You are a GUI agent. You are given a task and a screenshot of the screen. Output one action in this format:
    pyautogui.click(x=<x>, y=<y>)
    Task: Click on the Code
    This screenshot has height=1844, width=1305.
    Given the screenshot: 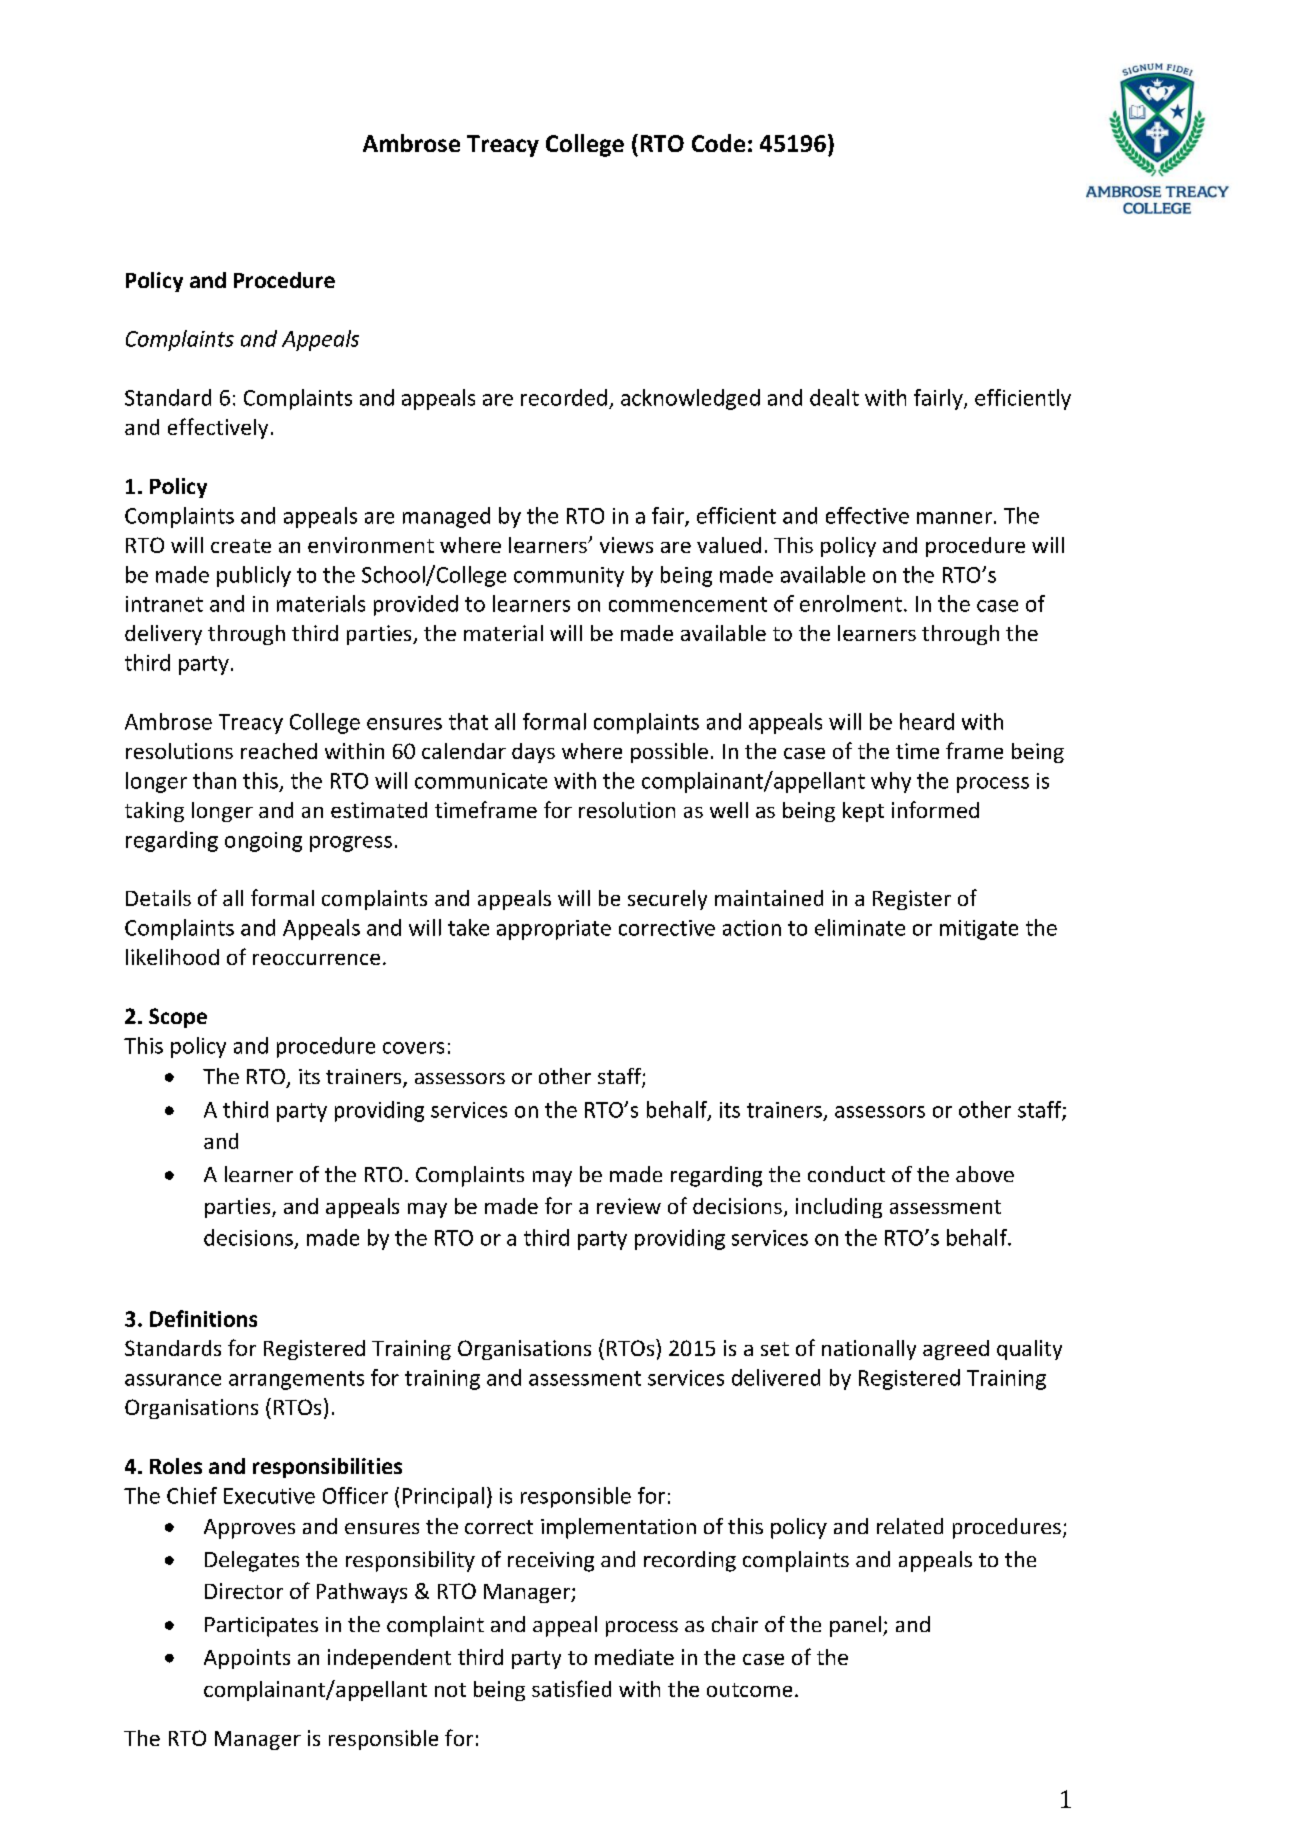 What is the action you would take?
    pyautogui.click(x=718, y=143)
